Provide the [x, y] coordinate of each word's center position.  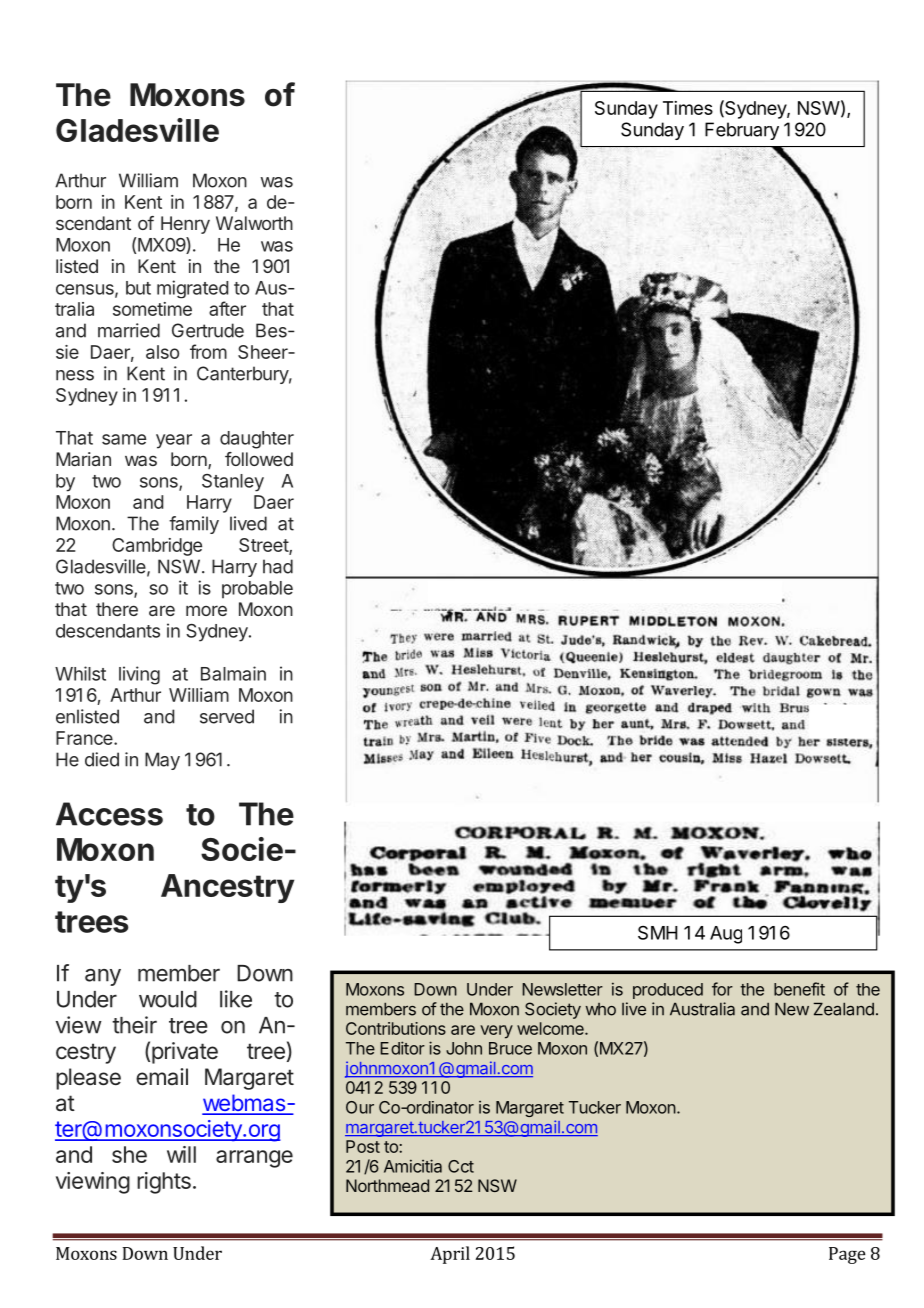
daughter [257, 440]
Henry [185, 225]
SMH [658, 933]
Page [847, 1255]
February [742, 131]
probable [257, 589]
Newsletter [562, 989]
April [450, 1255]
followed [259, 459]
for [722, 989]
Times [688, 108]
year [174, 441]
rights [164, 1183]
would [168, 999]
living [139, 675]
